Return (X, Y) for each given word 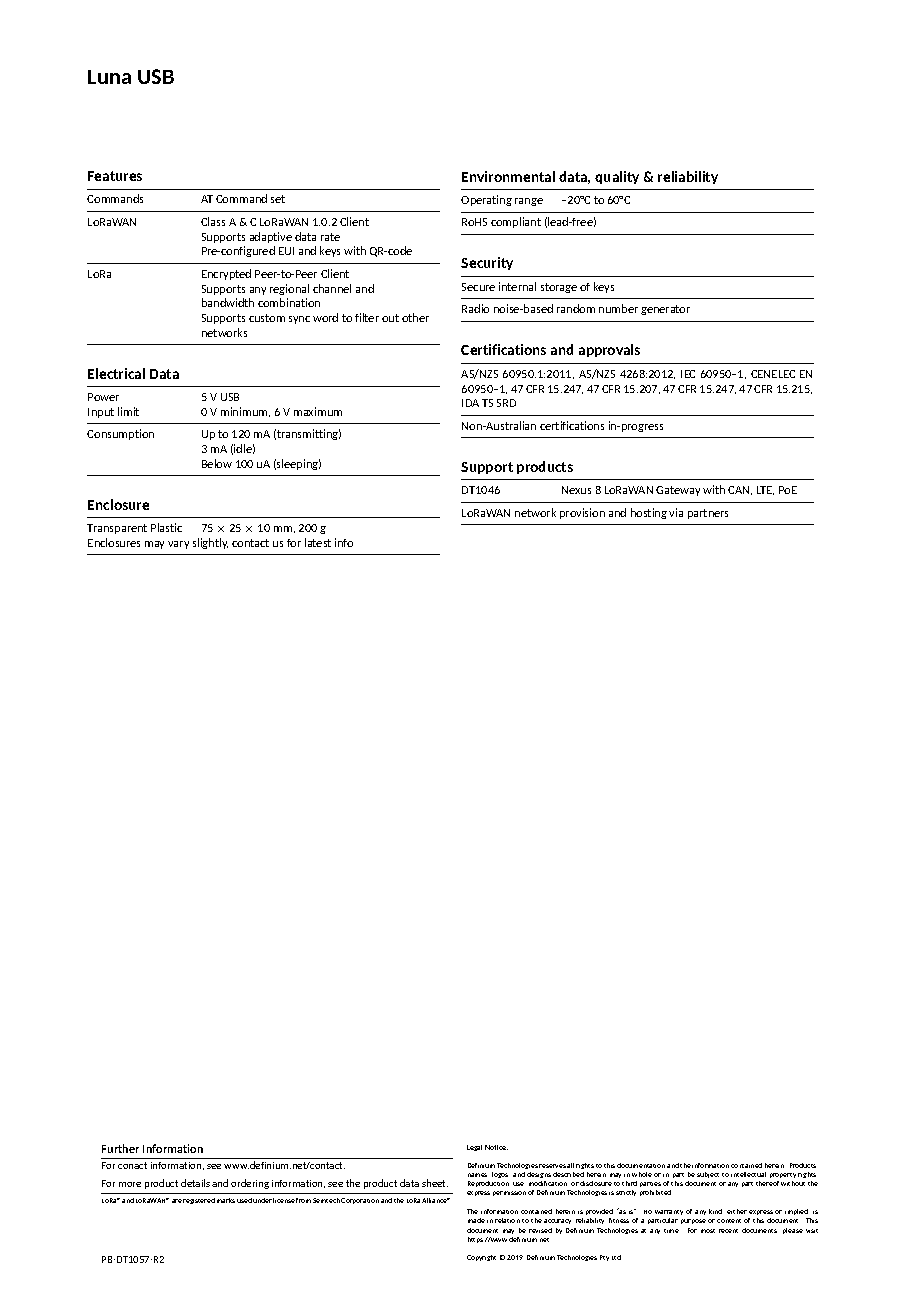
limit (128, 411)
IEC (688, 374)
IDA (470, 403)
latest (318, 542)
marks (226, 1200)
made (476, 1220)
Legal (474, 1148)
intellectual (748, 1174)
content (729, 1221)
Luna (109, 77)
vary (178, 545)
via (676, 512)
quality (617, 177)
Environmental (508, 176)
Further (120, 1148)
